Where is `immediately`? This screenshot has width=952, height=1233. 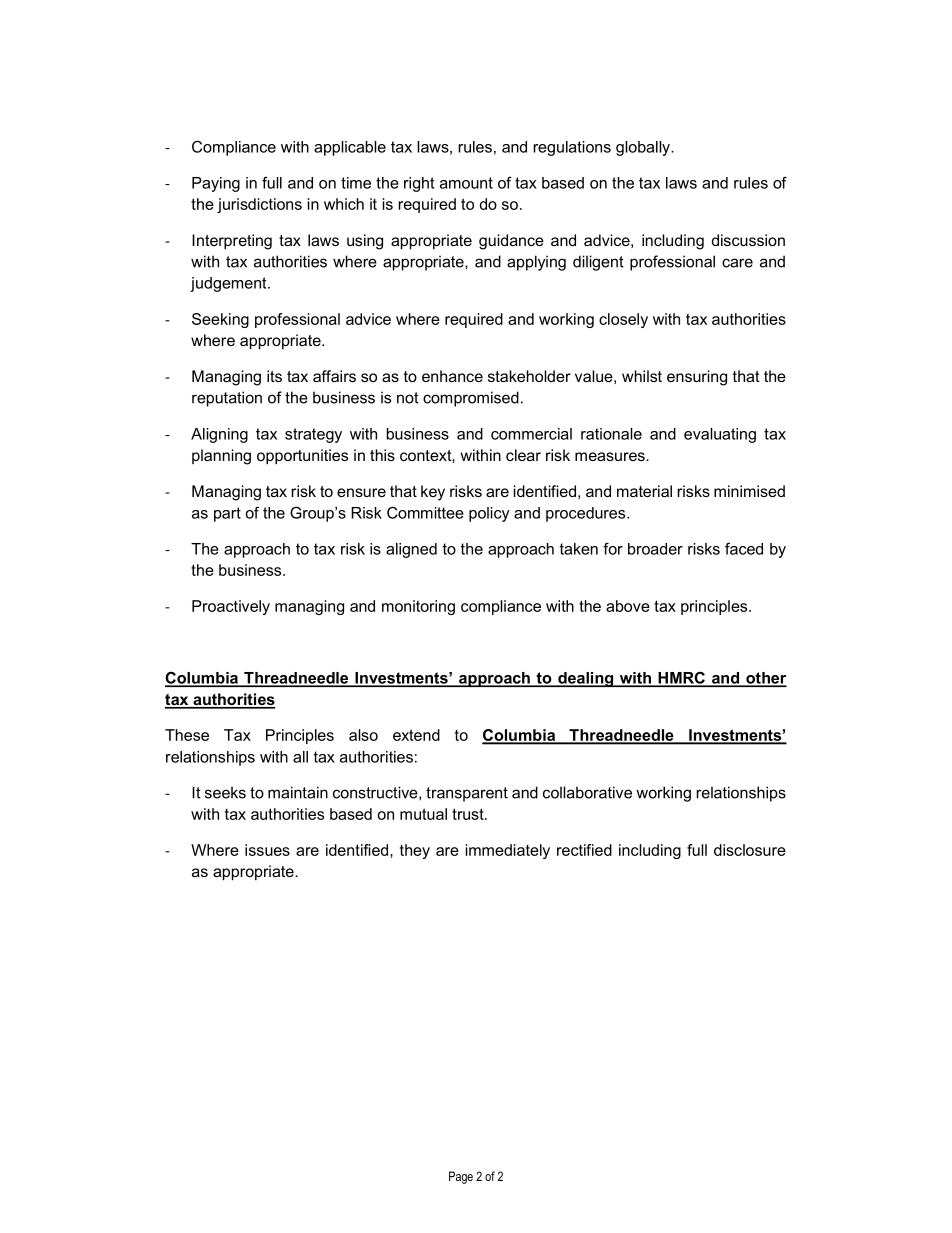 immediately is located at coordinates (508, 851).
